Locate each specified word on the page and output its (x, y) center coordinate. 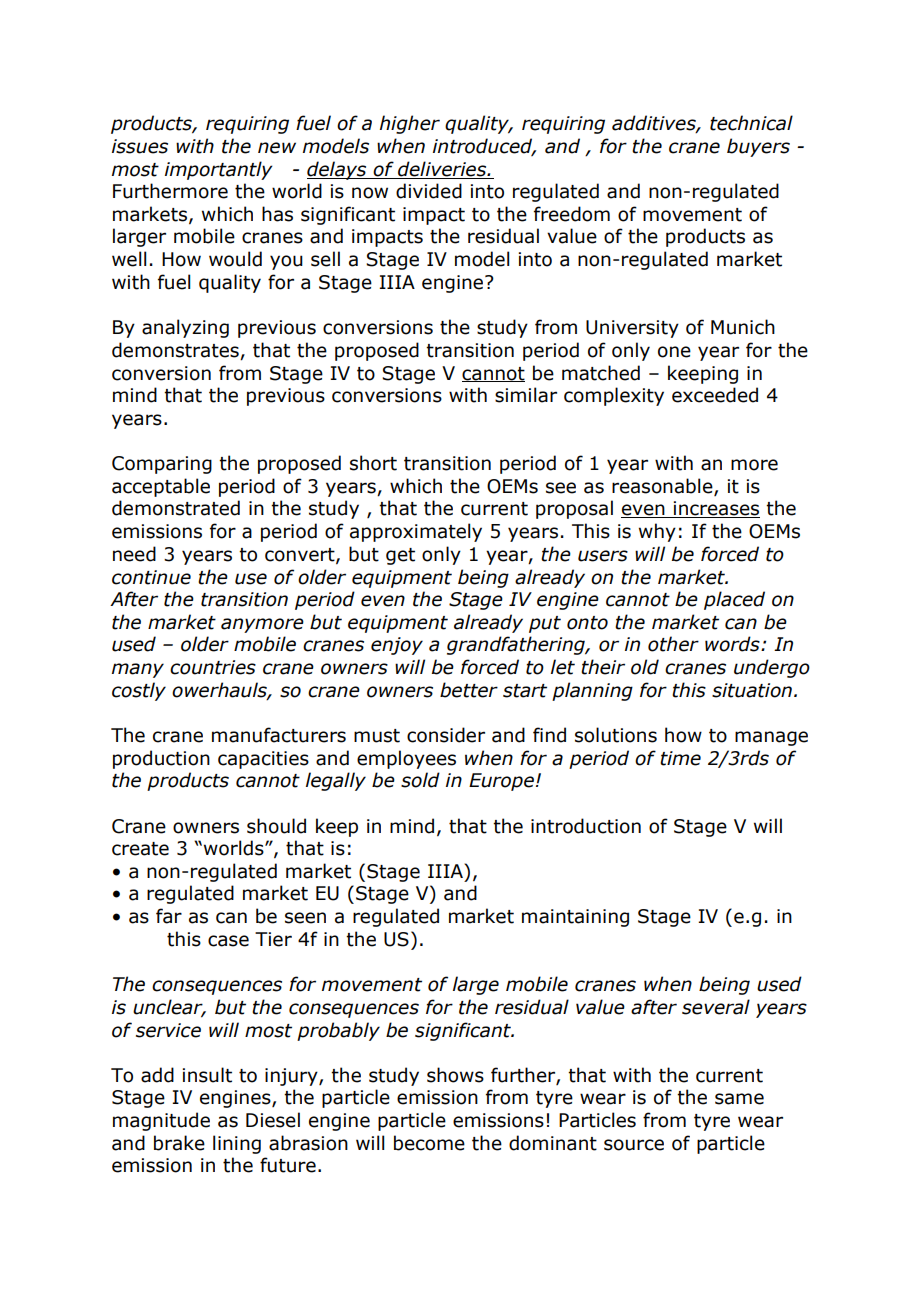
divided (429, 191)
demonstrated (176, 508)
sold (420, 780)
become (429, 1143)
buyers (758, 147)
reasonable (663, 486)
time (680, 758)
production (161, 759)
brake (179, 1143)
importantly (218, 170)
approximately (416, 532)
